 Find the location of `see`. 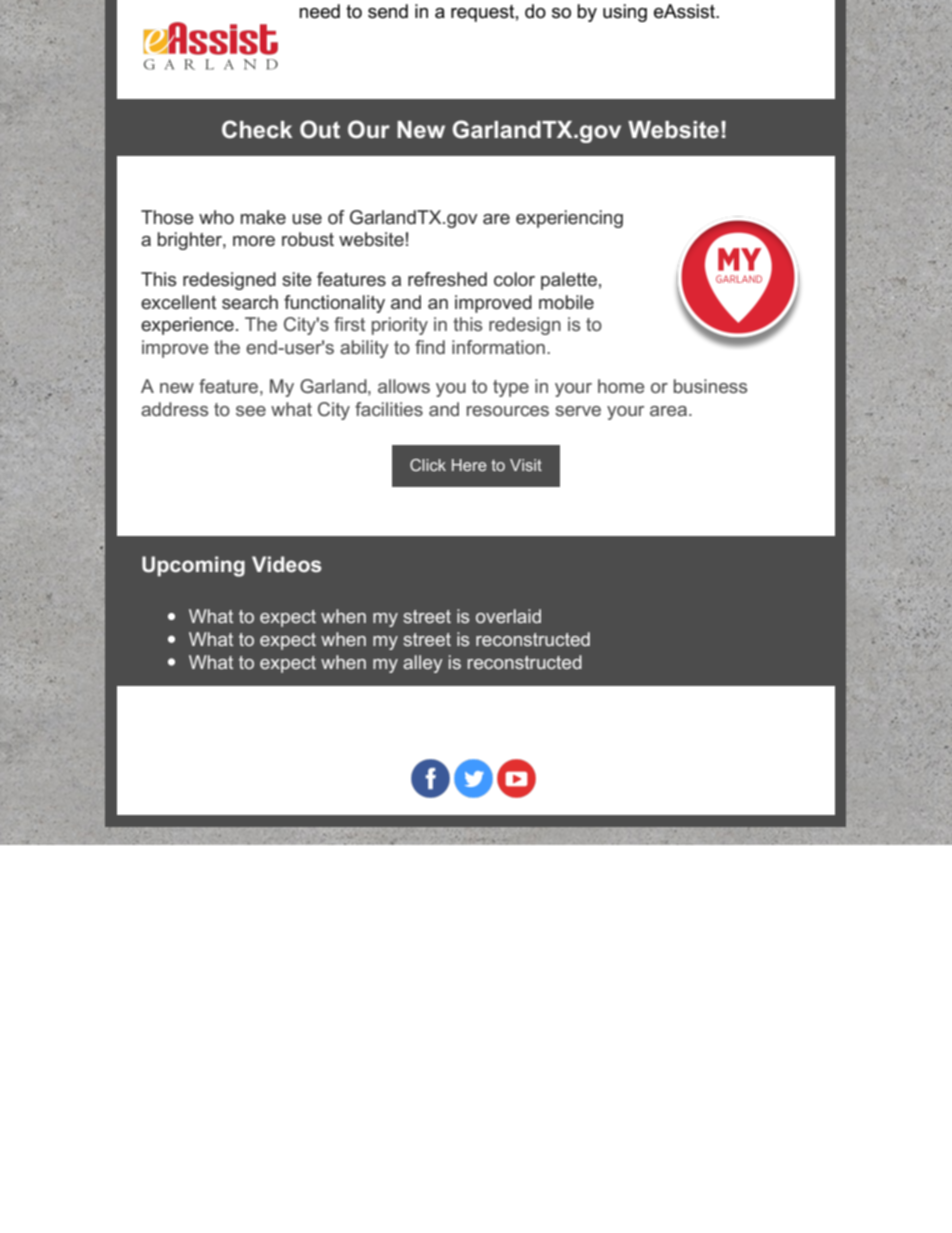

see is located at coordinates (251, 411).
